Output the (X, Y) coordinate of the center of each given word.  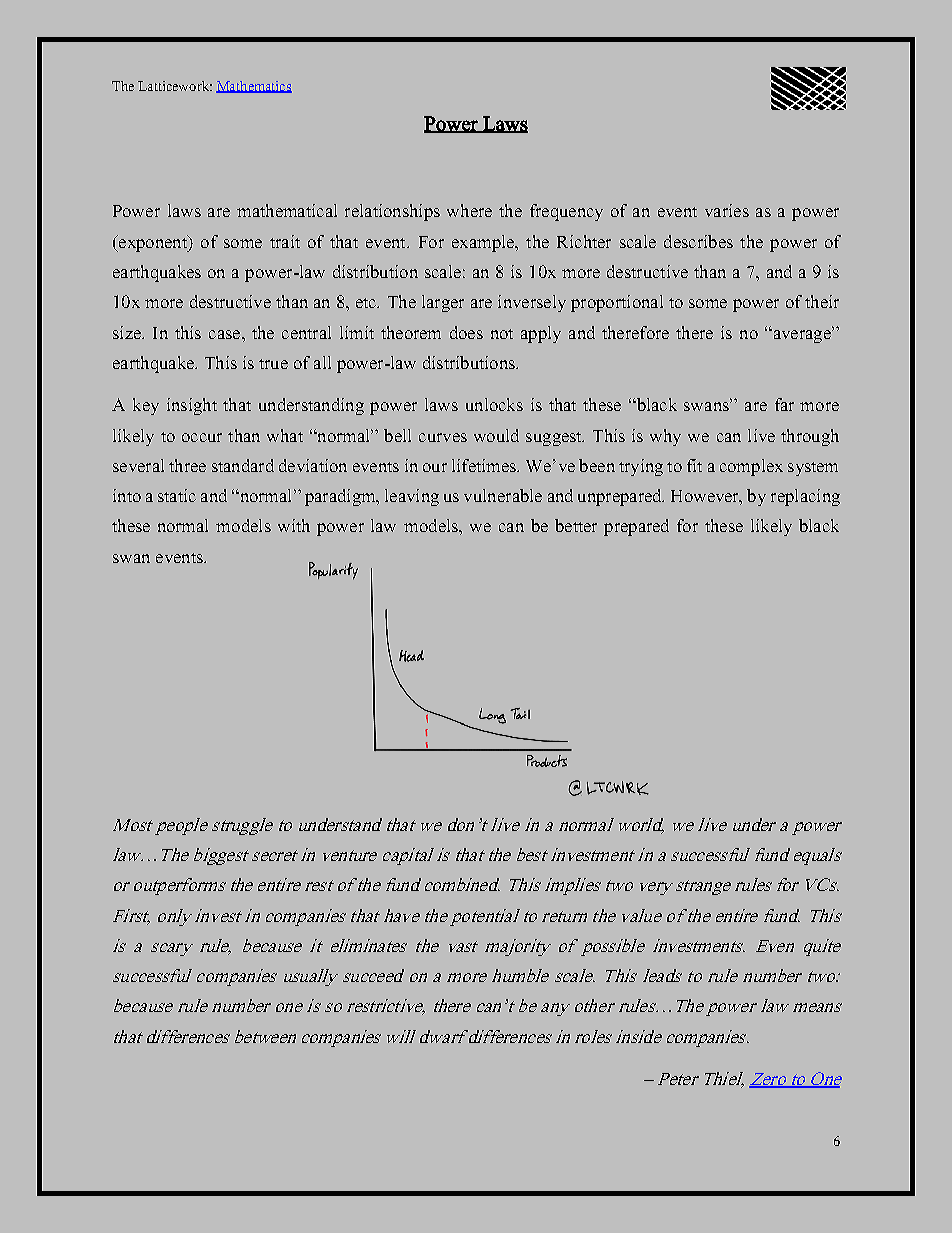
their (822, 301)
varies (727, 210)
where (469, 210)
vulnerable (503, 495)
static (177, 495)
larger (443, 303)
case (226, 334)
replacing (805, 497)
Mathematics (254, 87)
